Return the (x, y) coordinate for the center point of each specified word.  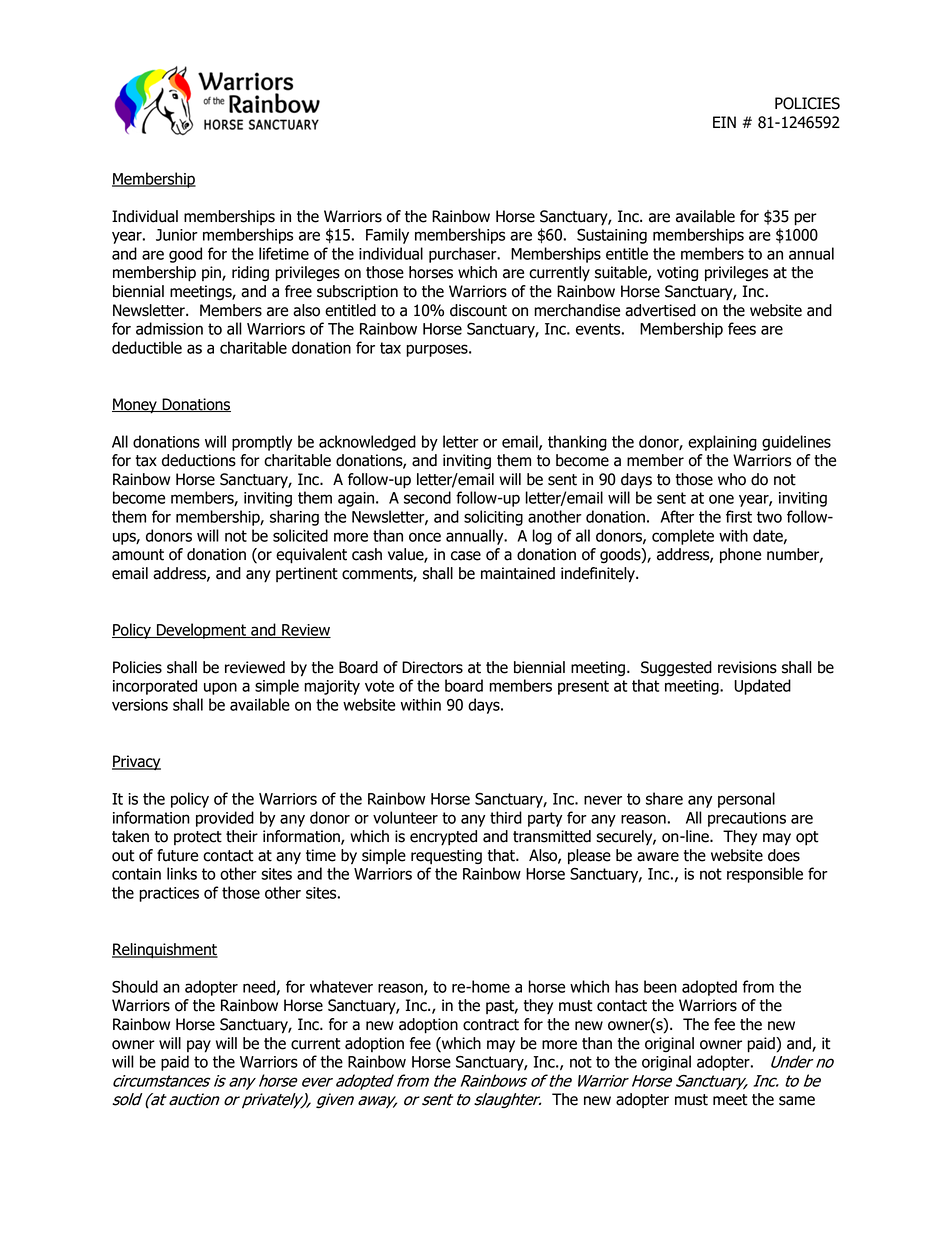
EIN (724, 122)
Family (387, 236)
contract (491, 1025)
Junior (177, 235)
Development (202, 631)
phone (740, 556)
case (466, 556)
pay (199, 1046)
